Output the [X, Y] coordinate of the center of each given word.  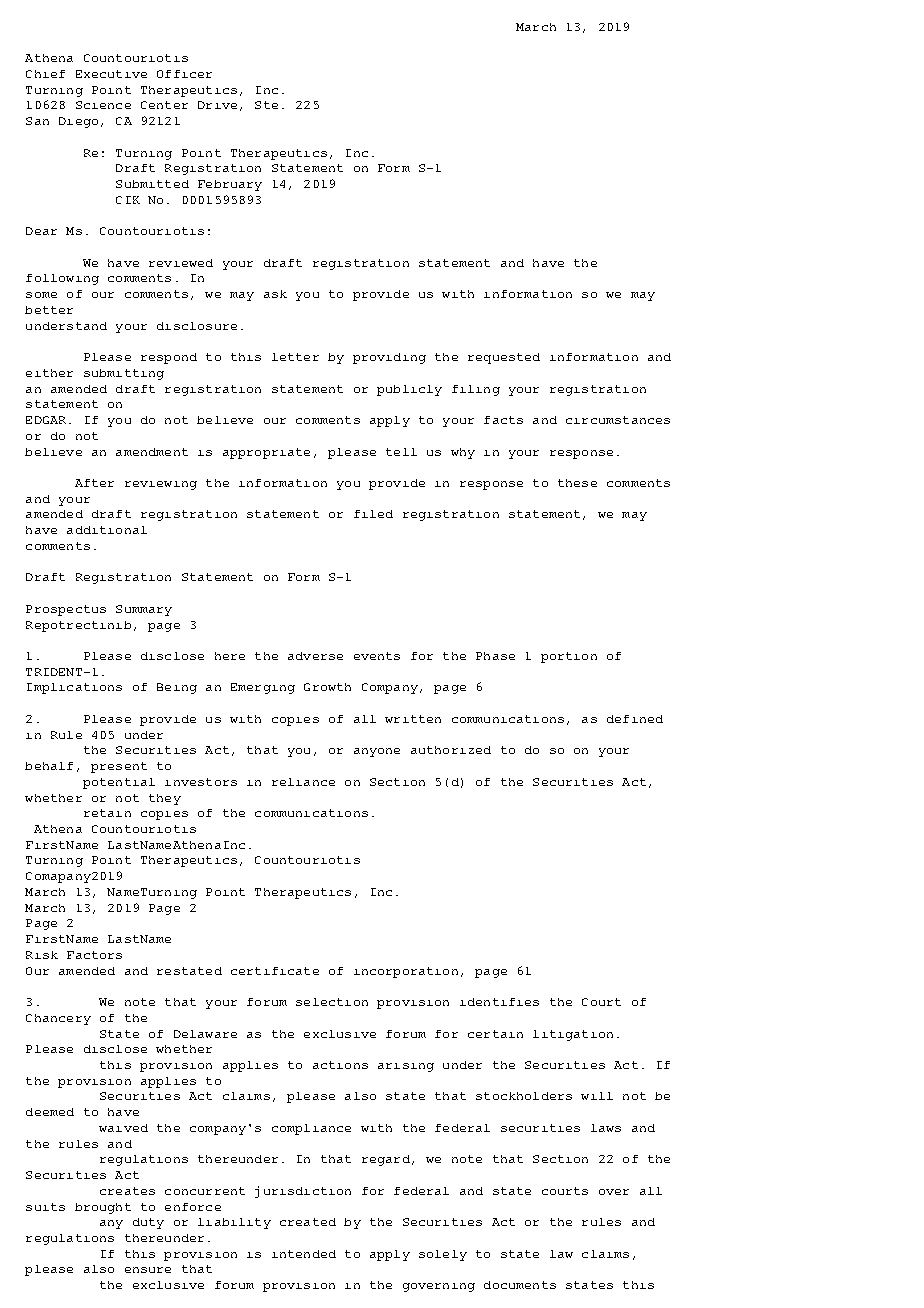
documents [520, 1285]
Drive [217, 105]
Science [103, 105]
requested [504, 358]
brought [103, 1208]
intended [304, 1254]
